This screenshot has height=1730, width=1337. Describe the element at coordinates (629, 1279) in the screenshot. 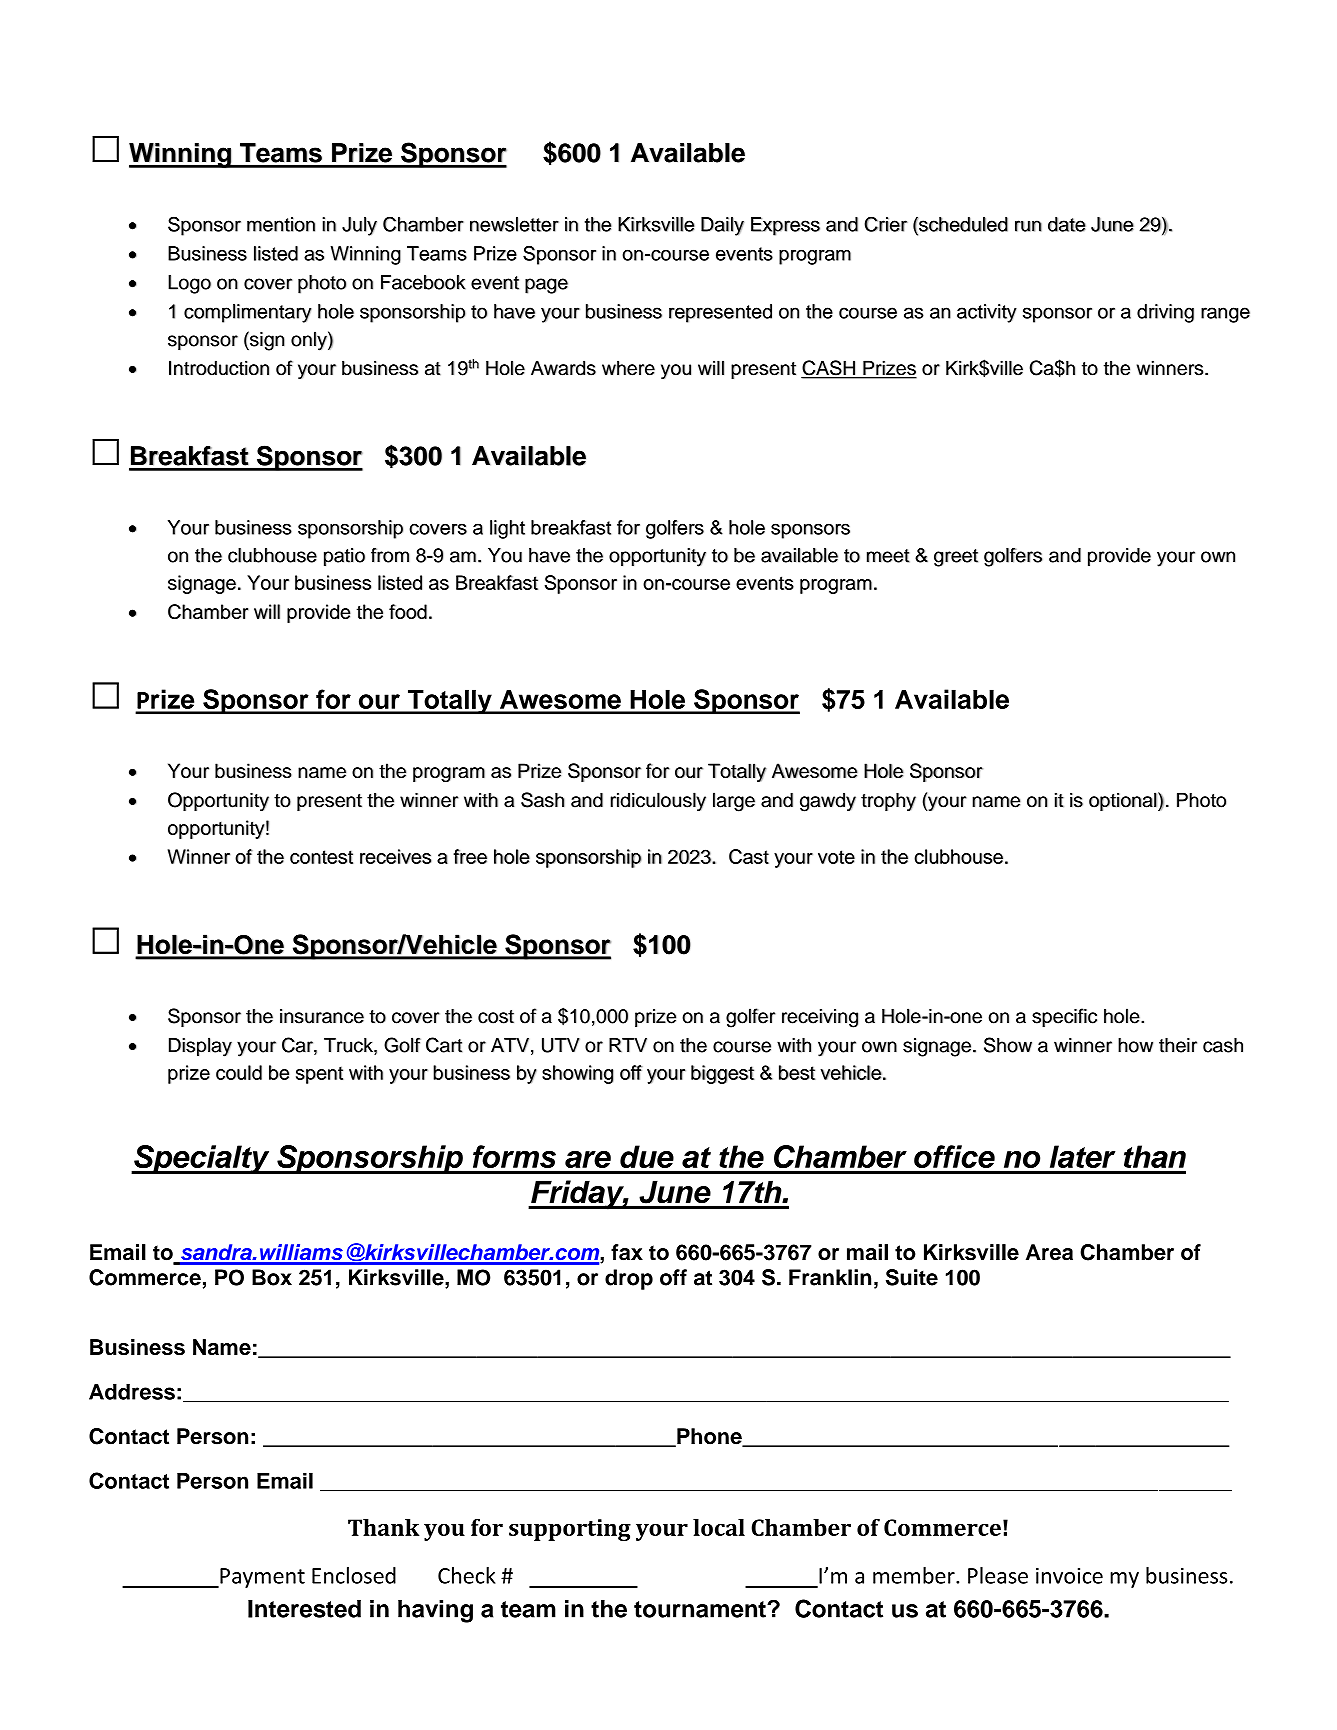

I see `drop` at that location.
